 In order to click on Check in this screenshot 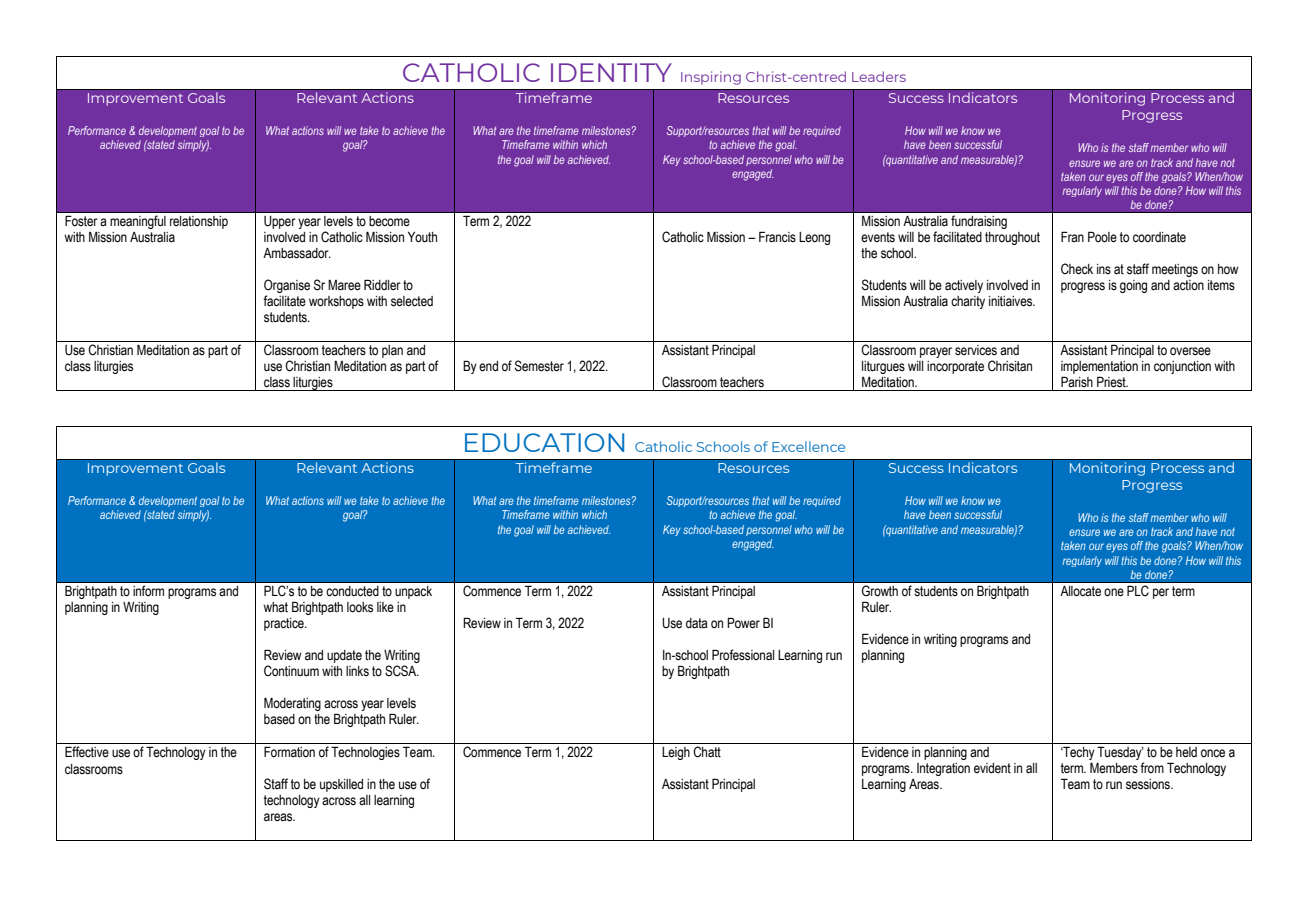, I will do `click(1077, 269)`.
